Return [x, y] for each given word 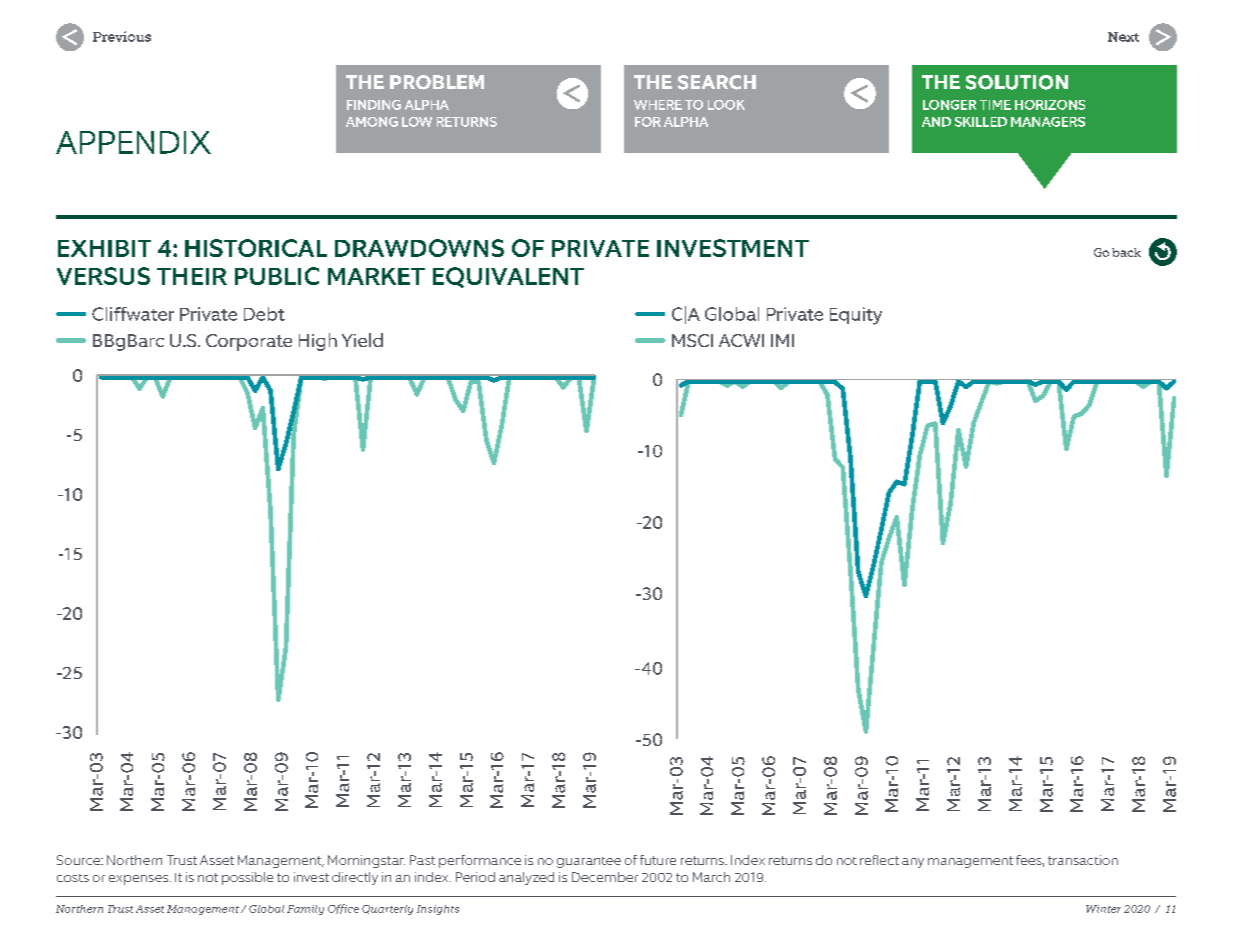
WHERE [658, 105]
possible [247, 878]
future [658, 860]
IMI [782, 340]
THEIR [192, 276]
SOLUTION [1017, 82]
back [1126, 252]
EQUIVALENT [508, 277]
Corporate [249, 342]
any [913, 863]
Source [79, 860]
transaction [1083, 860]
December [605, 877]
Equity [856, 316]
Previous [122, 36]
